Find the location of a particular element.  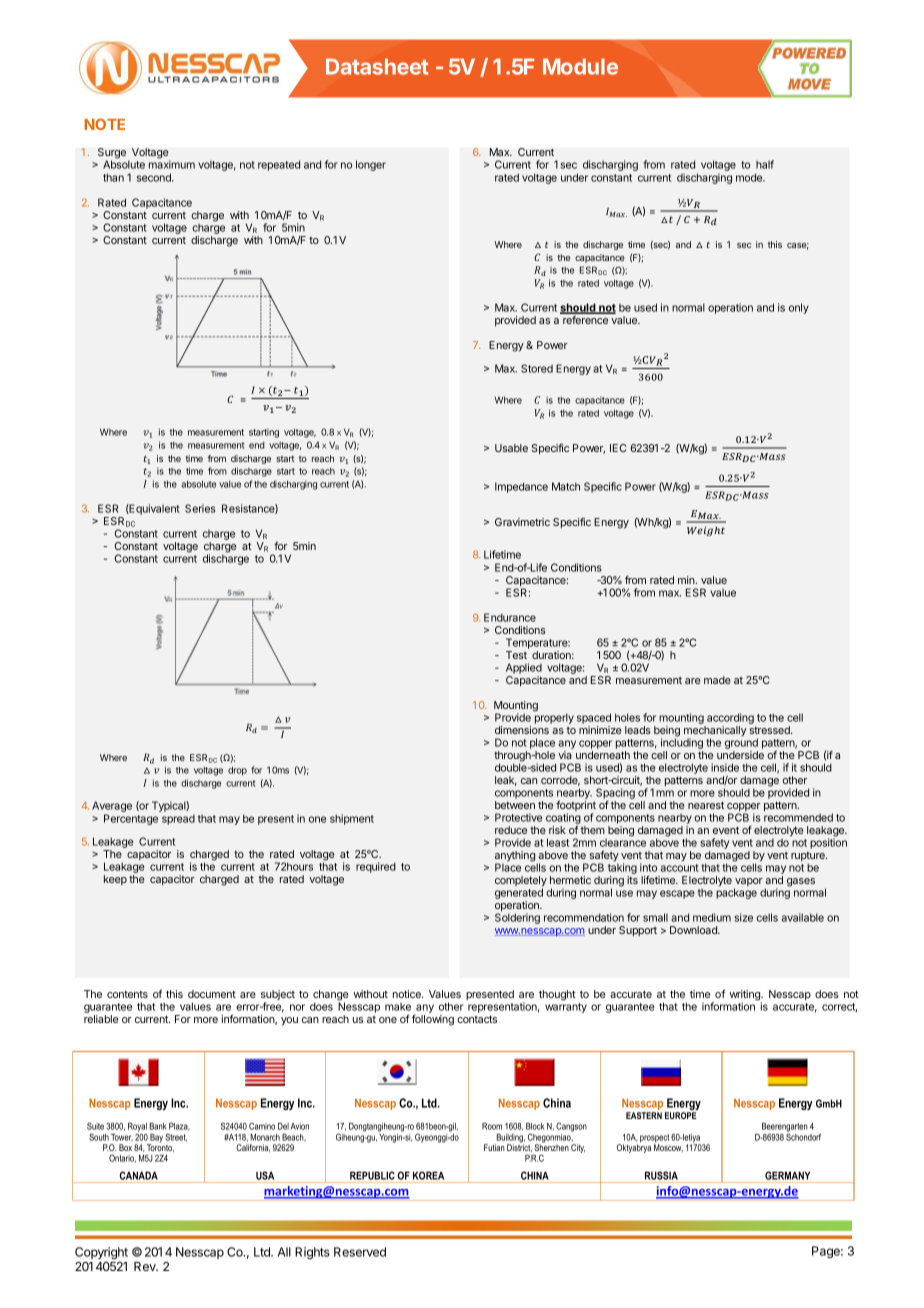

Datasheet is located at coordinates (377, 66).
